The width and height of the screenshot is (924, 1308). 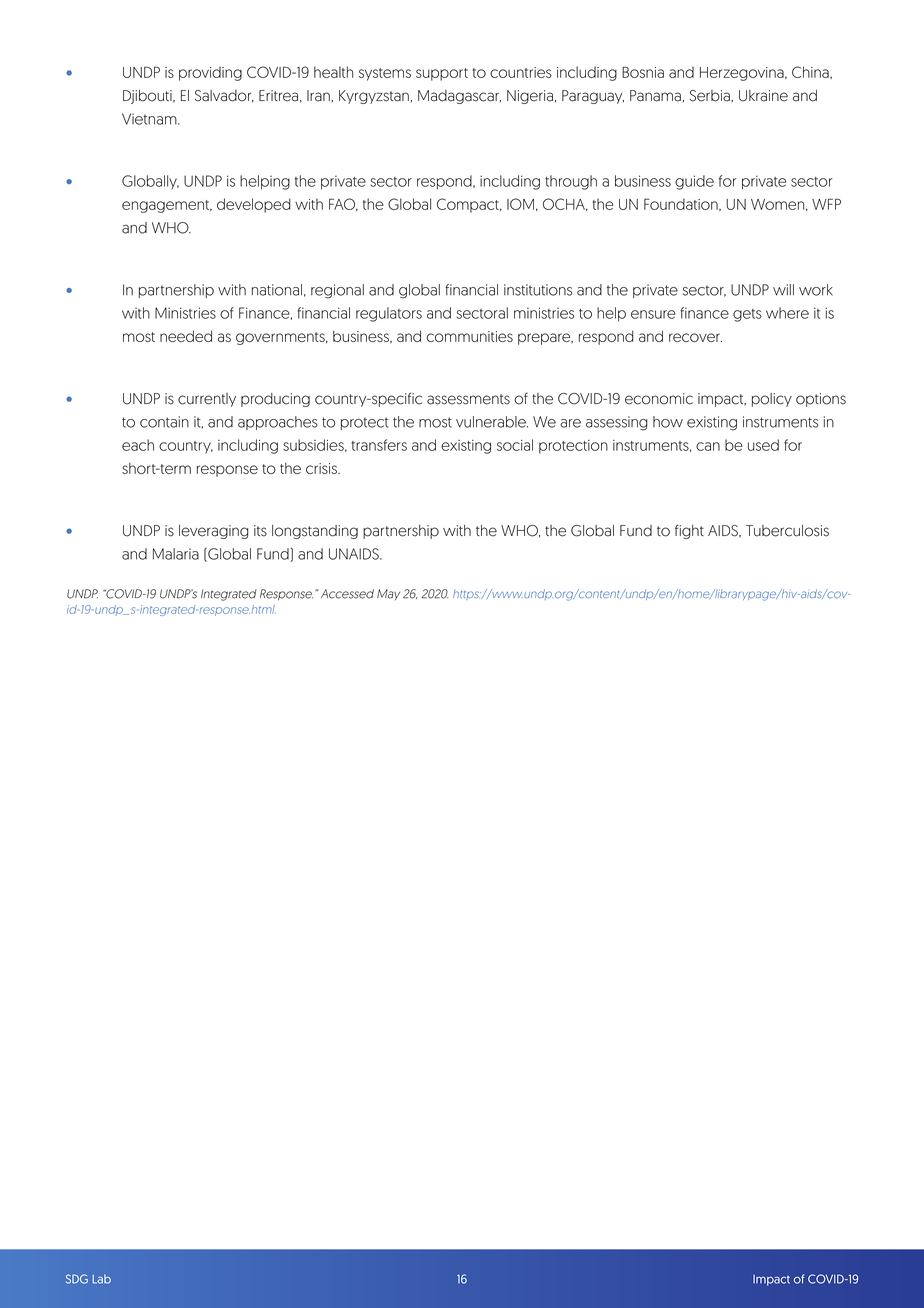 What do you see at coordinates (150, 119) in the screenshot?
I see `Vietnam` at bounding box center [150, 119].
